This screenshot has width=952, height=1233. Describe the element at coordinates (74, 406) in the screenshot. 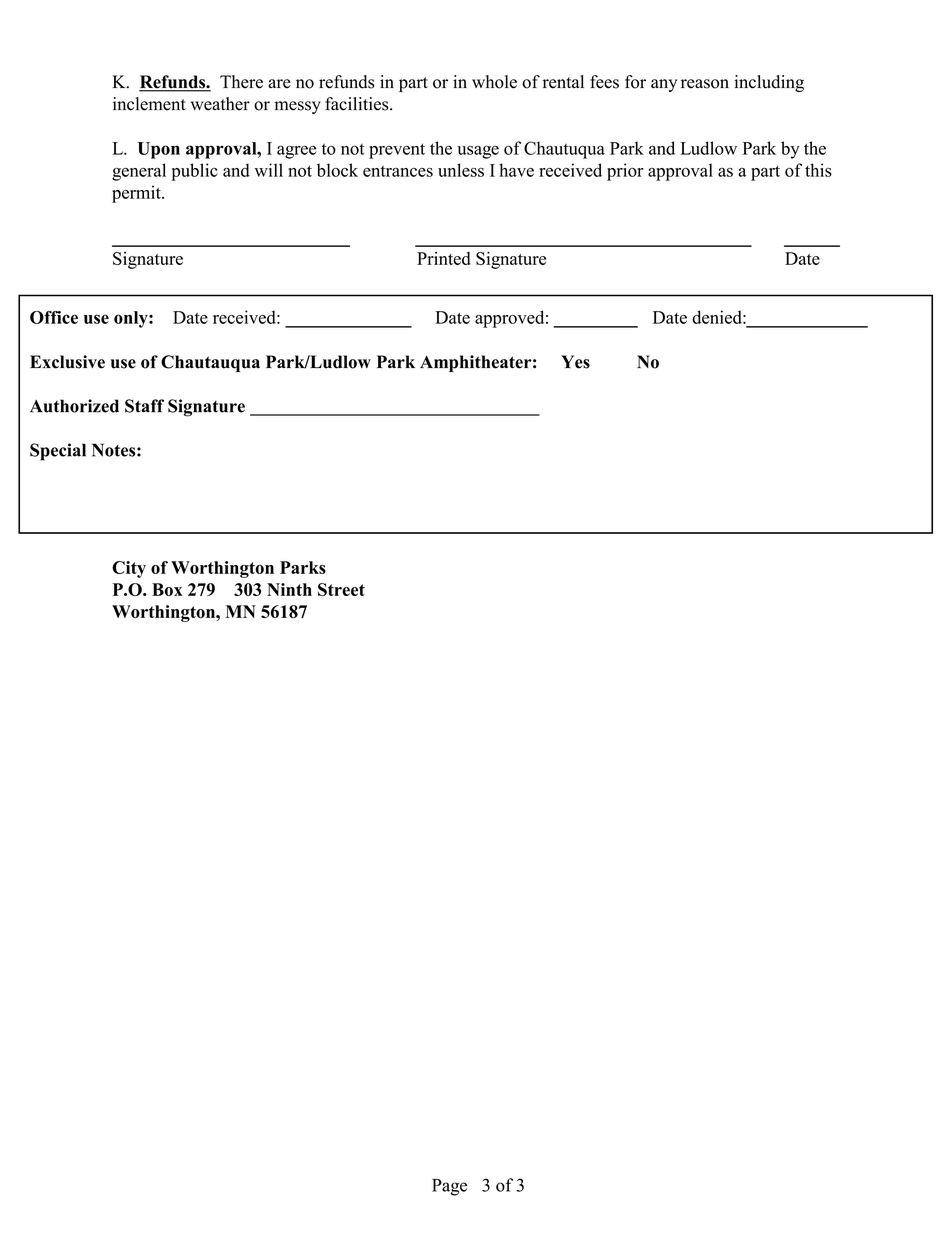

I see `Authorized` at that location.
